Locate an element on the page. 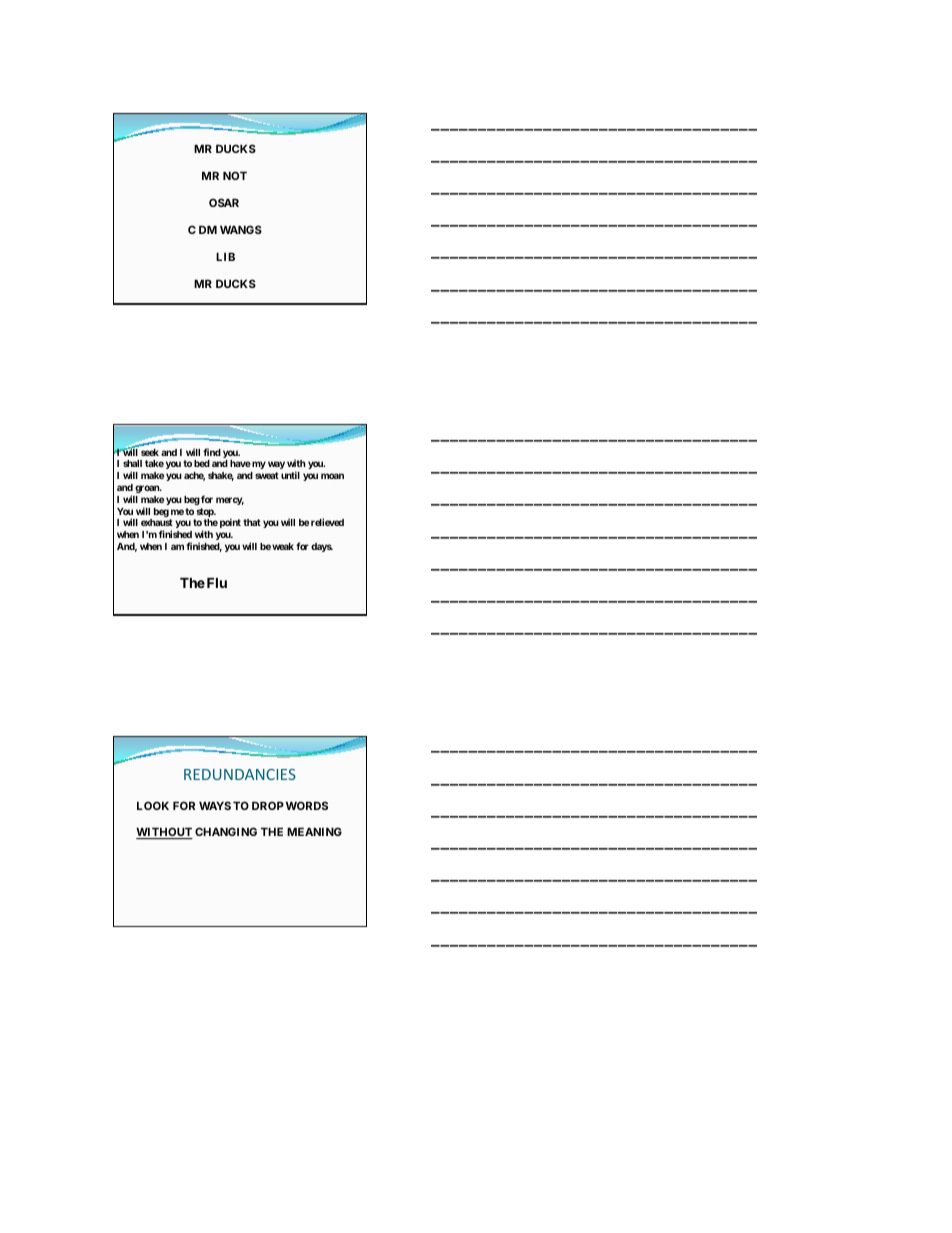 This image has height=1233, width=952. seek is located at coordinates (150, 452).
